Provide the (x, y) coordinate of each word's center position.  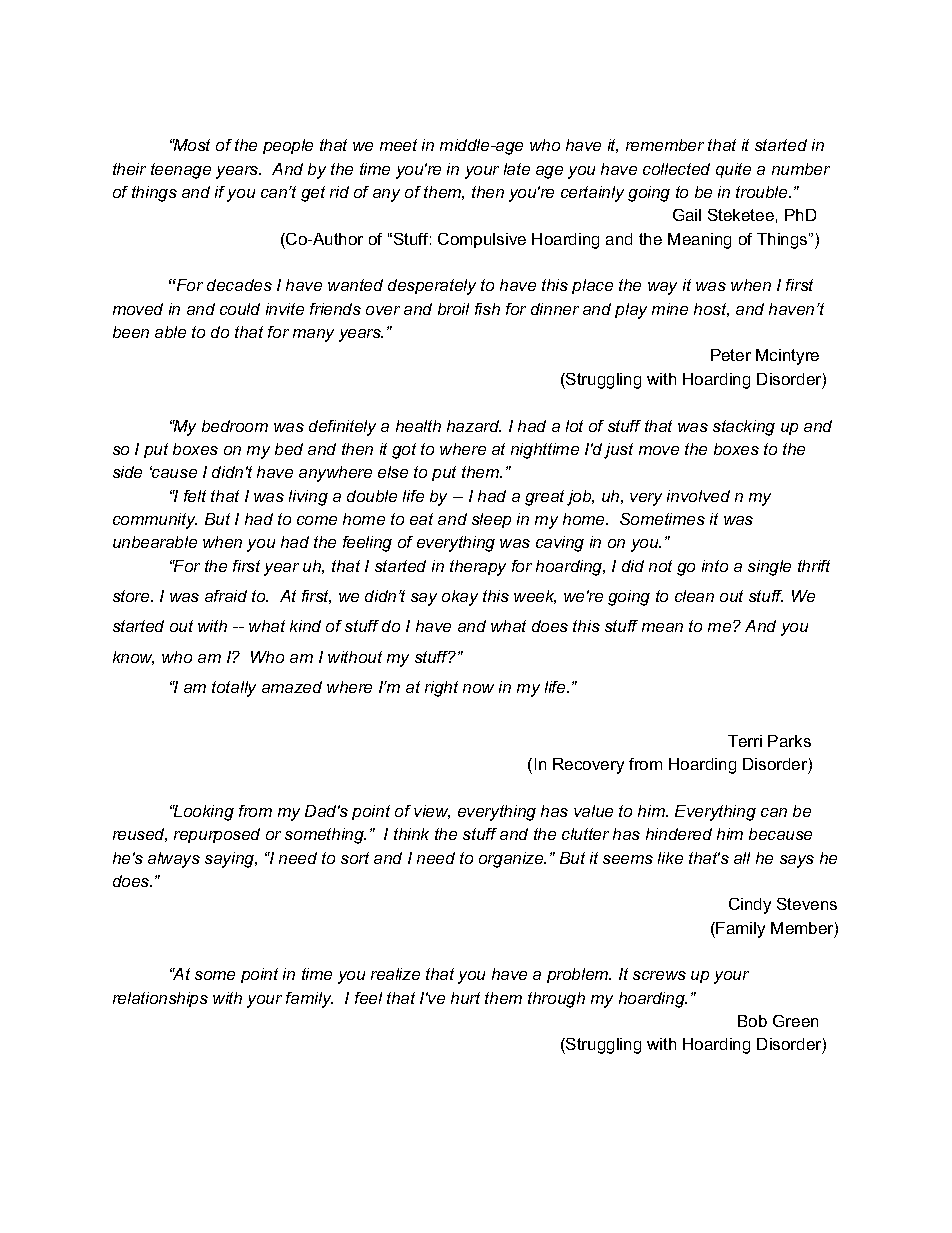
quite (733, 170)
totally (234, 689)
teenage (181, 171)
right (441, 689)
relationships (160, 999)
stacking (744, 428)
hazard (474, 426)
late (517, 169)
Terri (745, 741)
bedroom (235, 426)
